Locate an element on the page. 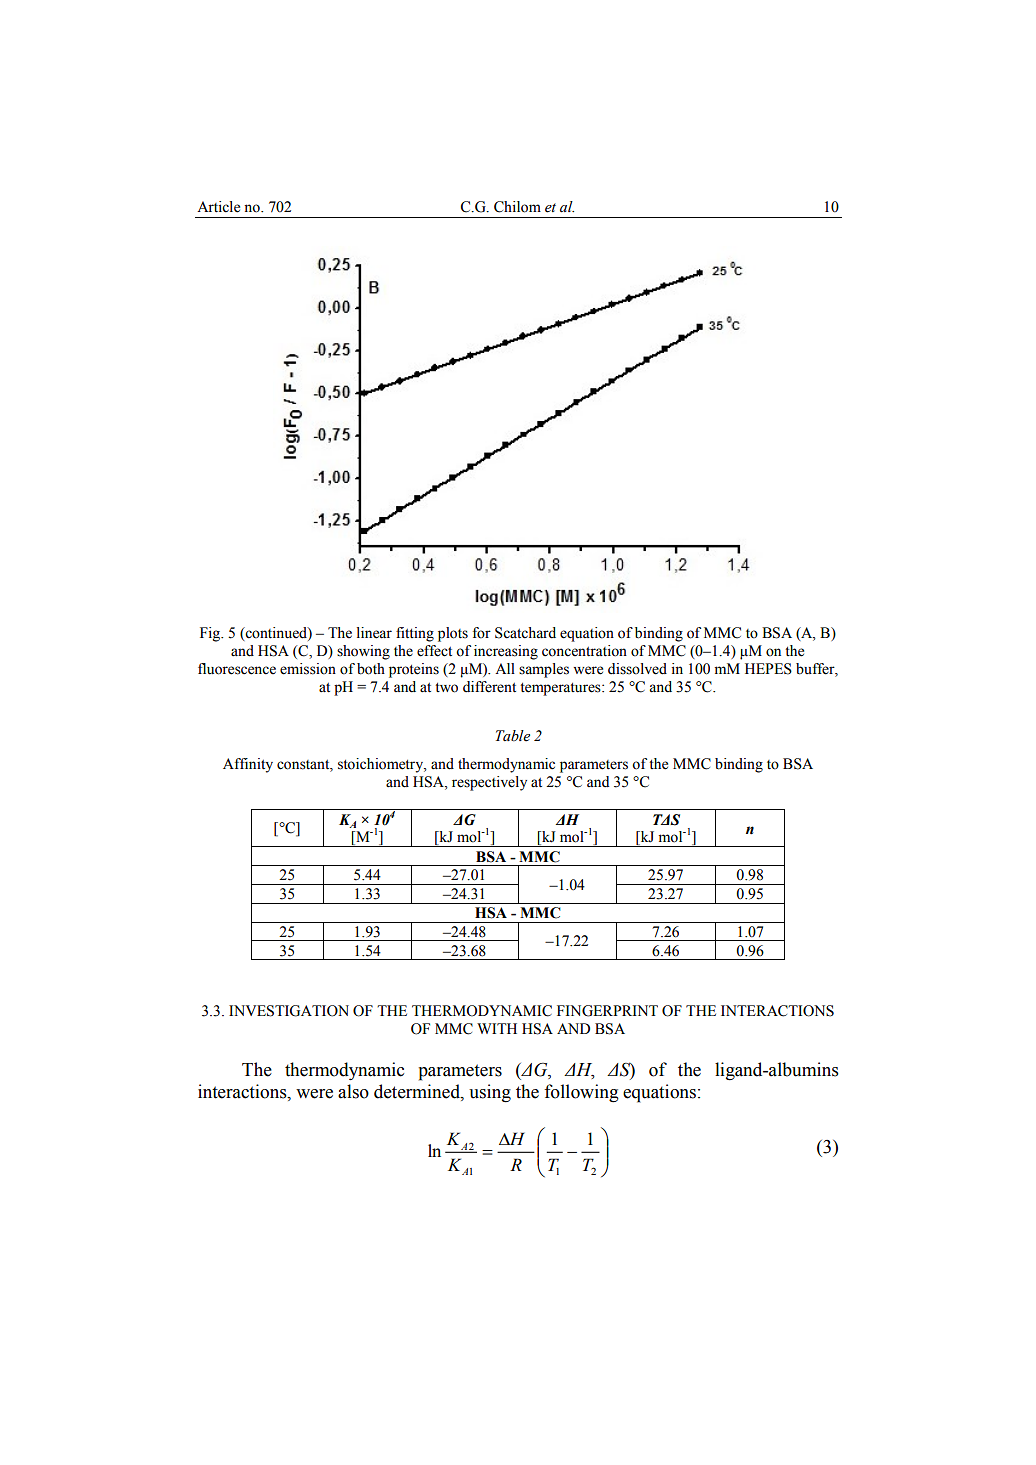  INVESTIGATION is located at coordinates (289, 1011).
